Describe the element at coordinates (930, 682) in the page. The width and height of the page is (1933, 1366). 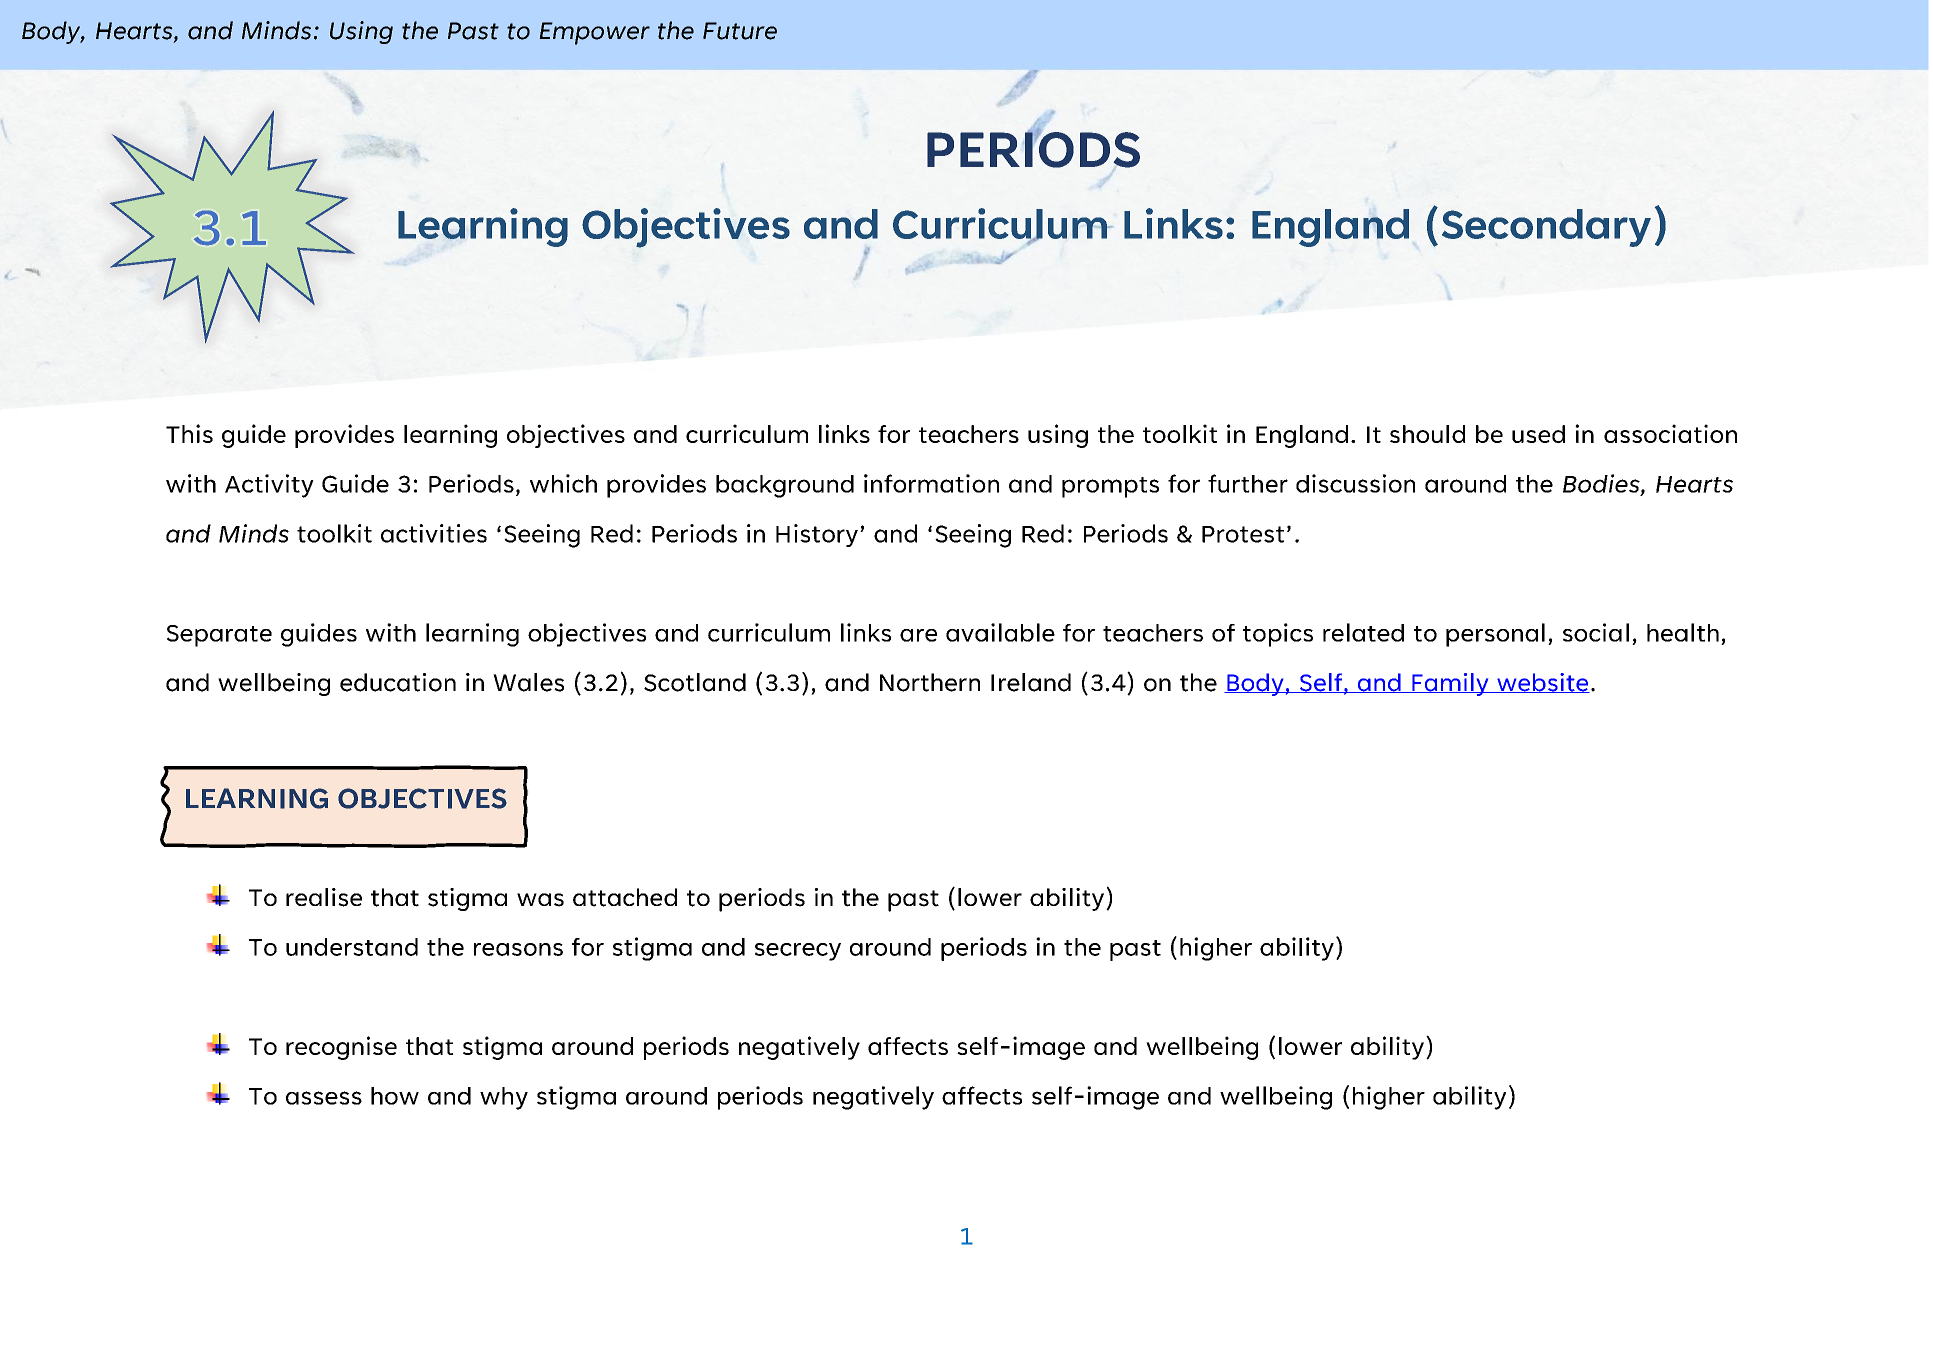
I see `Northern` at that location.
